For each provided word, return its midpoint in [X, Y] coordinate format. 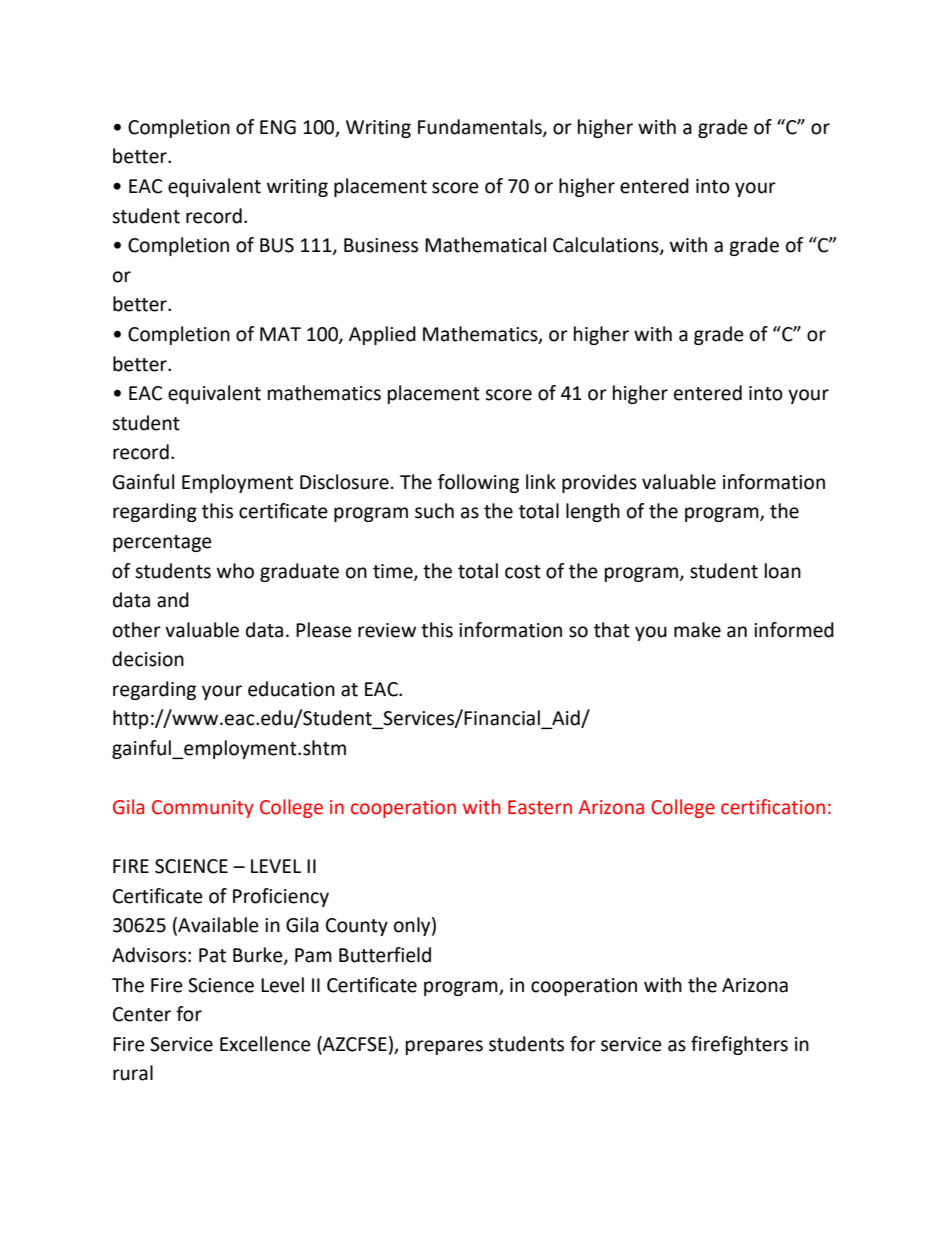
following [478, 483]
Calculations [607, 246]
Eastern [540, 807]
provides [599, 483]
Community [203, 809]
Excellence [265, 1044]
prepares [444, 1047]
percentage [162, 543]
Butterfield [385, 955]
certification [773, 807]
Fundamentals [481, 128]
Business [381, 245]
